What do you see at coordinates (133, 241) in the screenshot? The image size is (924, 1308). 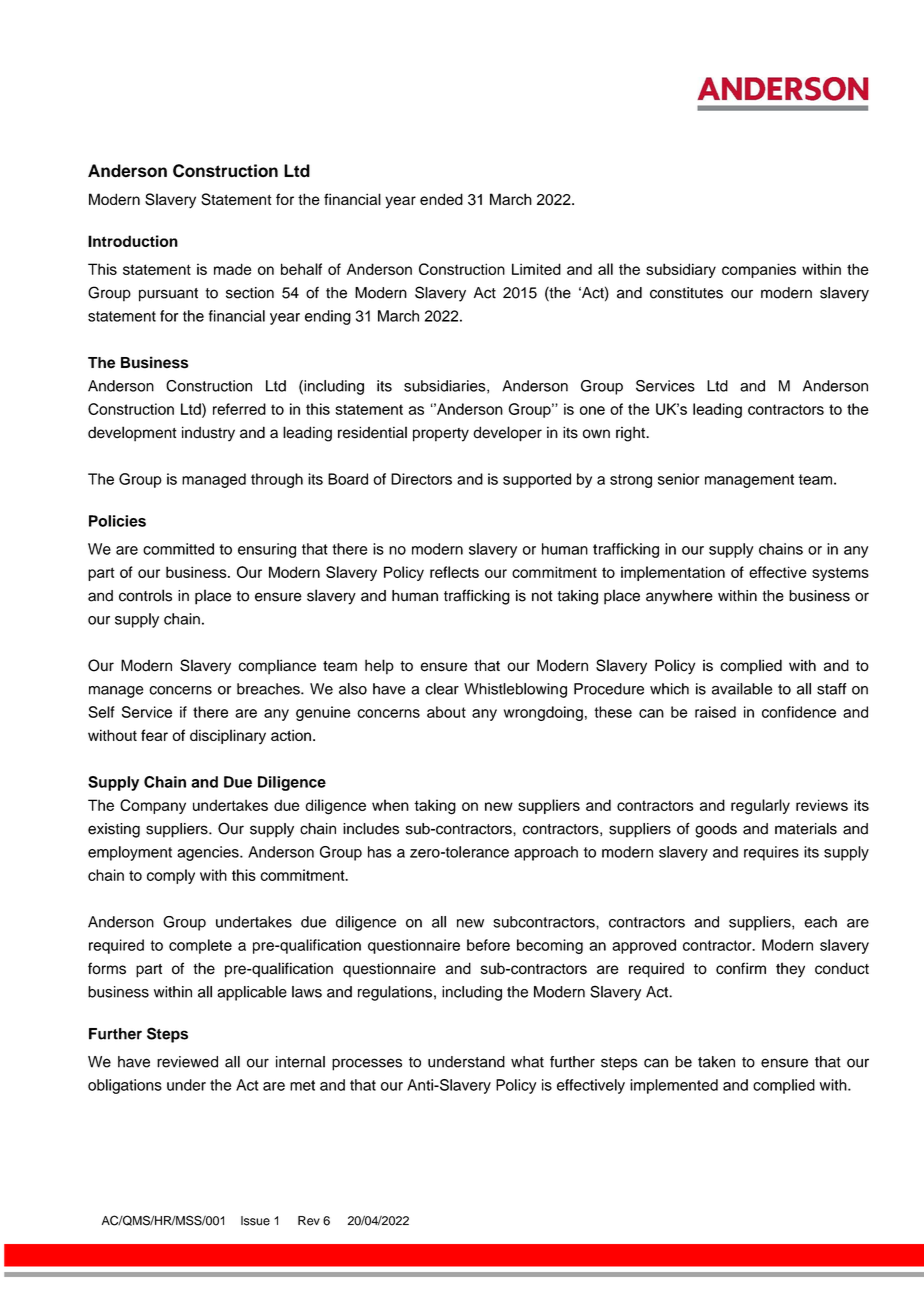 I see `Introduction` at bounding box center [133, 241].
